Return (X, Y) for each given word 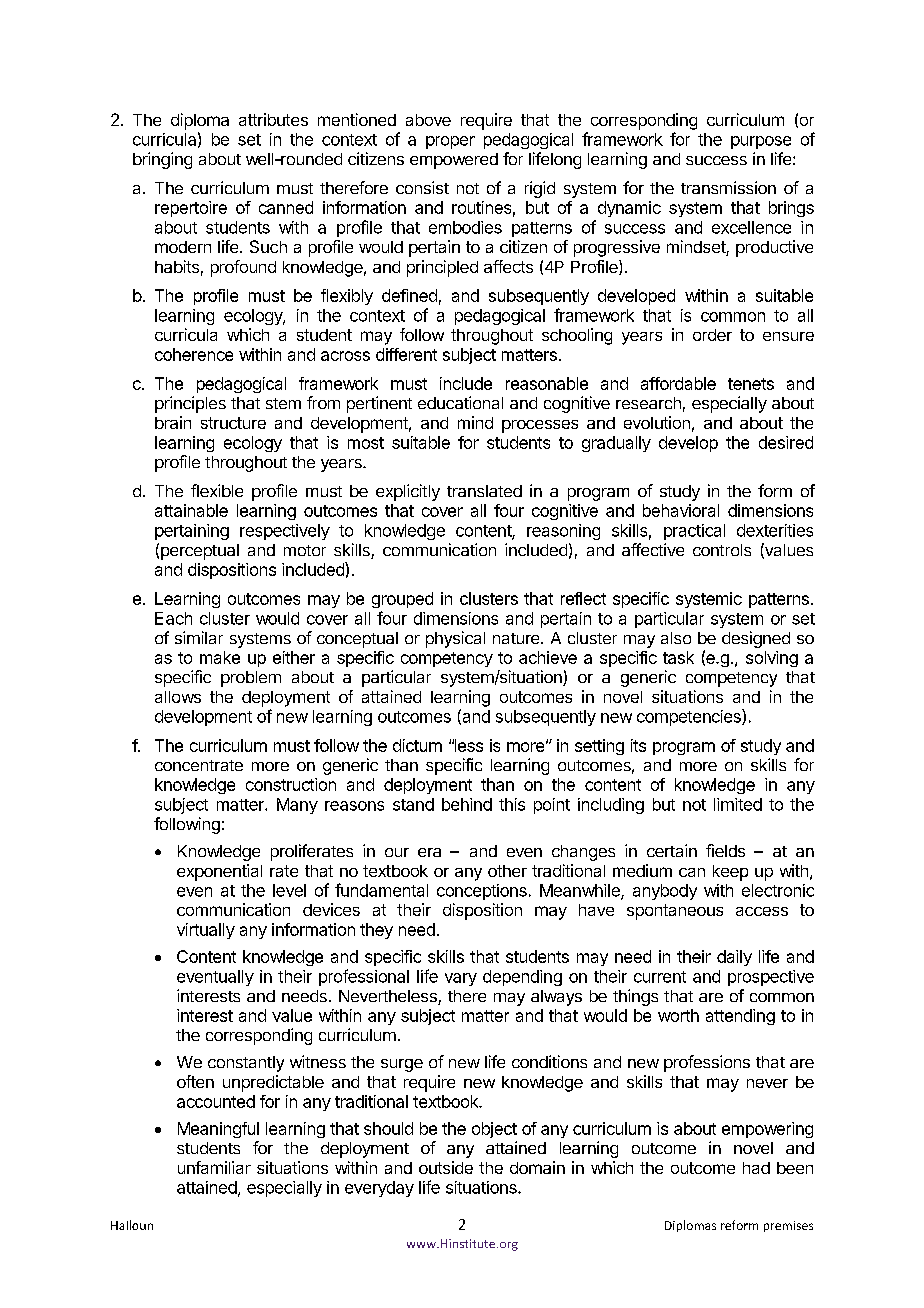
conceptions (482, 892)
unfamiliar (214, 1167)
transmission (728, 187)
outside (446, 1167)
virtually (206, 931)
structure (233, 423)
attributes (273, 119)
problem (251, 679)
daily (734, 958)
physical (455, 639)
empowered (454, 161)
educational (460, 402)
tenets (751, 384)
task (678, 657)
